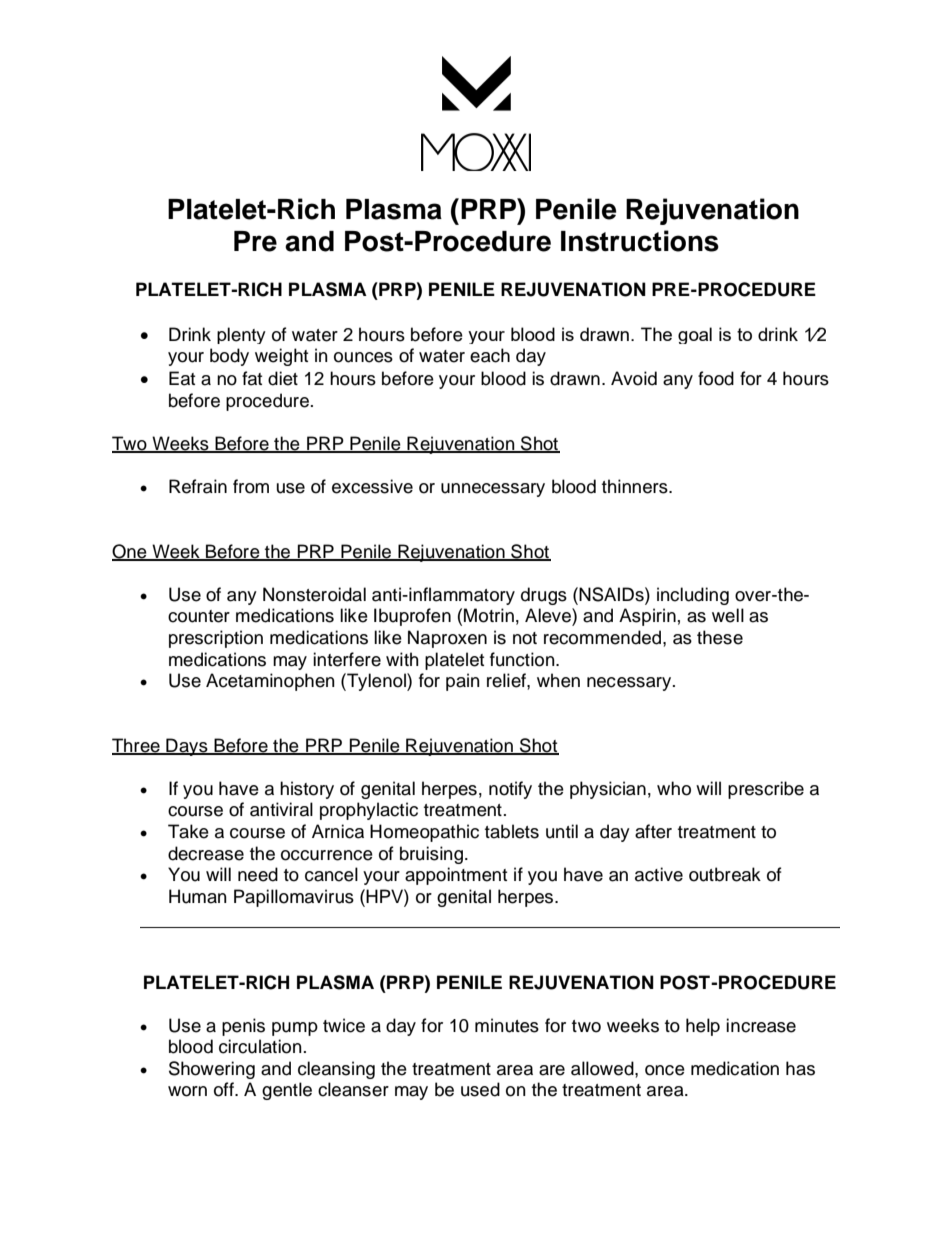 The image size is (952, 1233). I want to click on prescription, so click(216, 639).
